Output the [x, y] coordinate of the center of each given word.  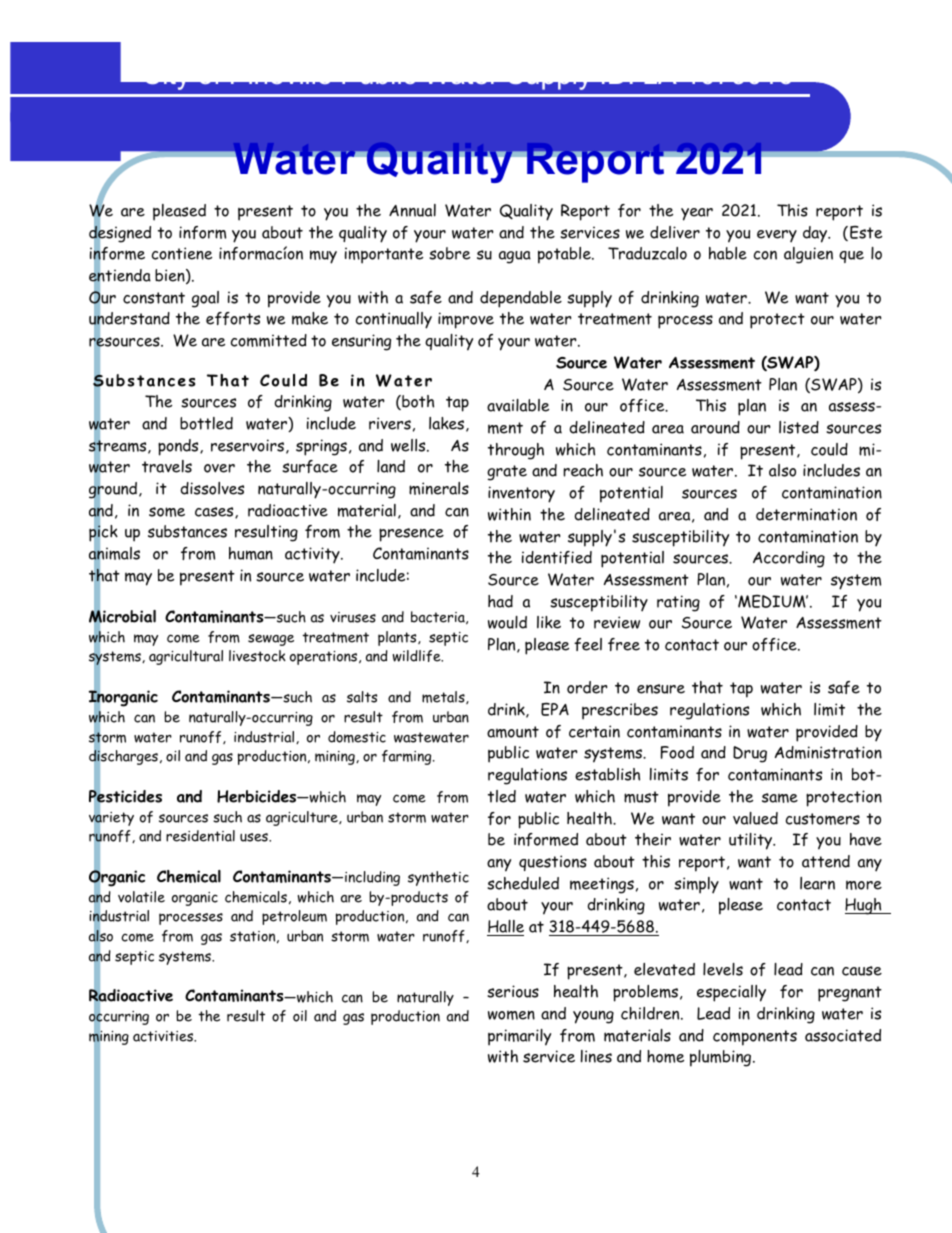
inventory [521, 494]
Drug [750, 754]
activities [164, 1036]
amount [513, 732]
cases [215, 512]
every [777, 236]
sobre [449, 253]
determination [806, 514]
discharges [123, 758]
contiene [182, 253]
